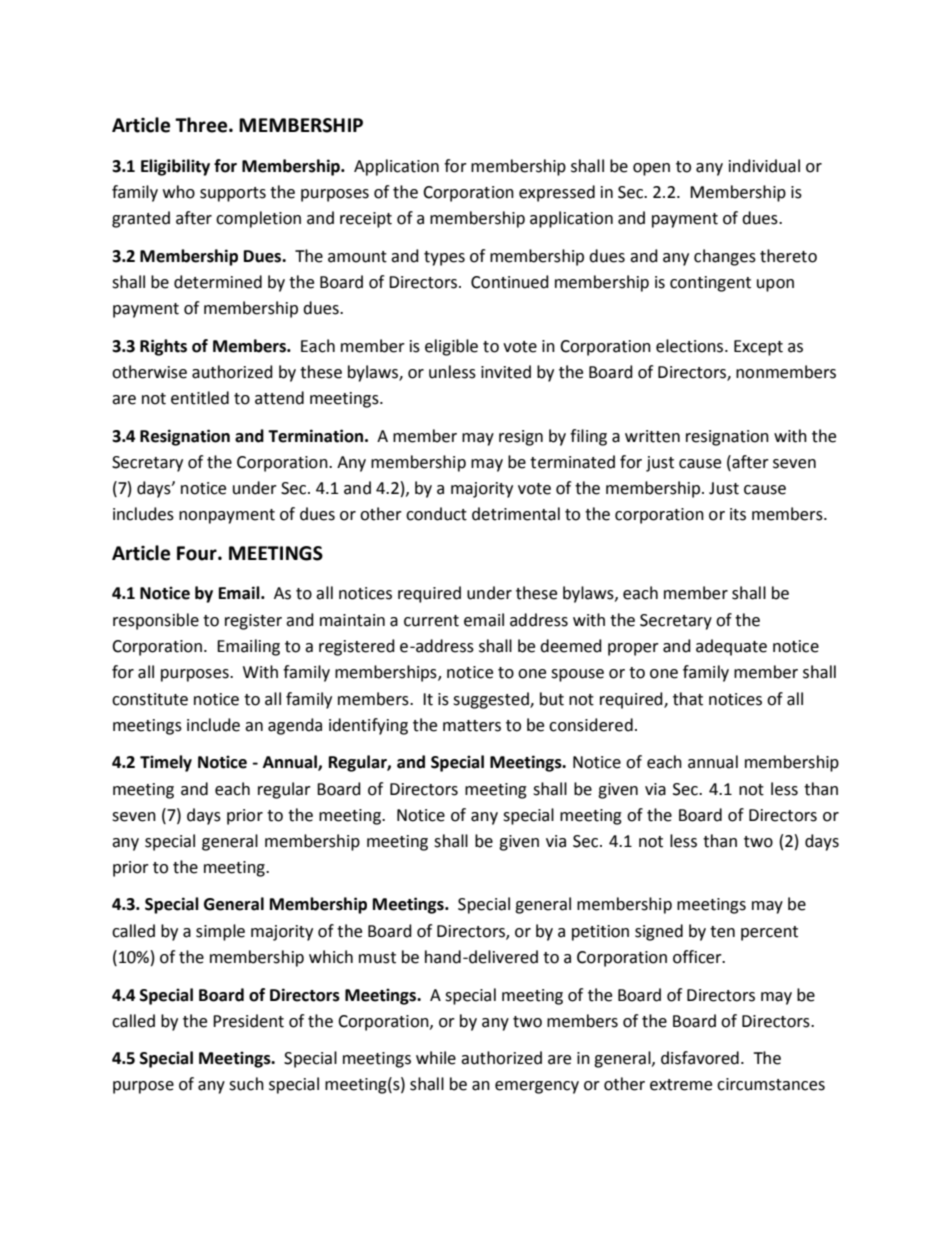 The width and height of the page is (952, 1233). What do you see at coordinates (557, 193) in the page?
I see `expressed` at bounding box center [557, 193].
